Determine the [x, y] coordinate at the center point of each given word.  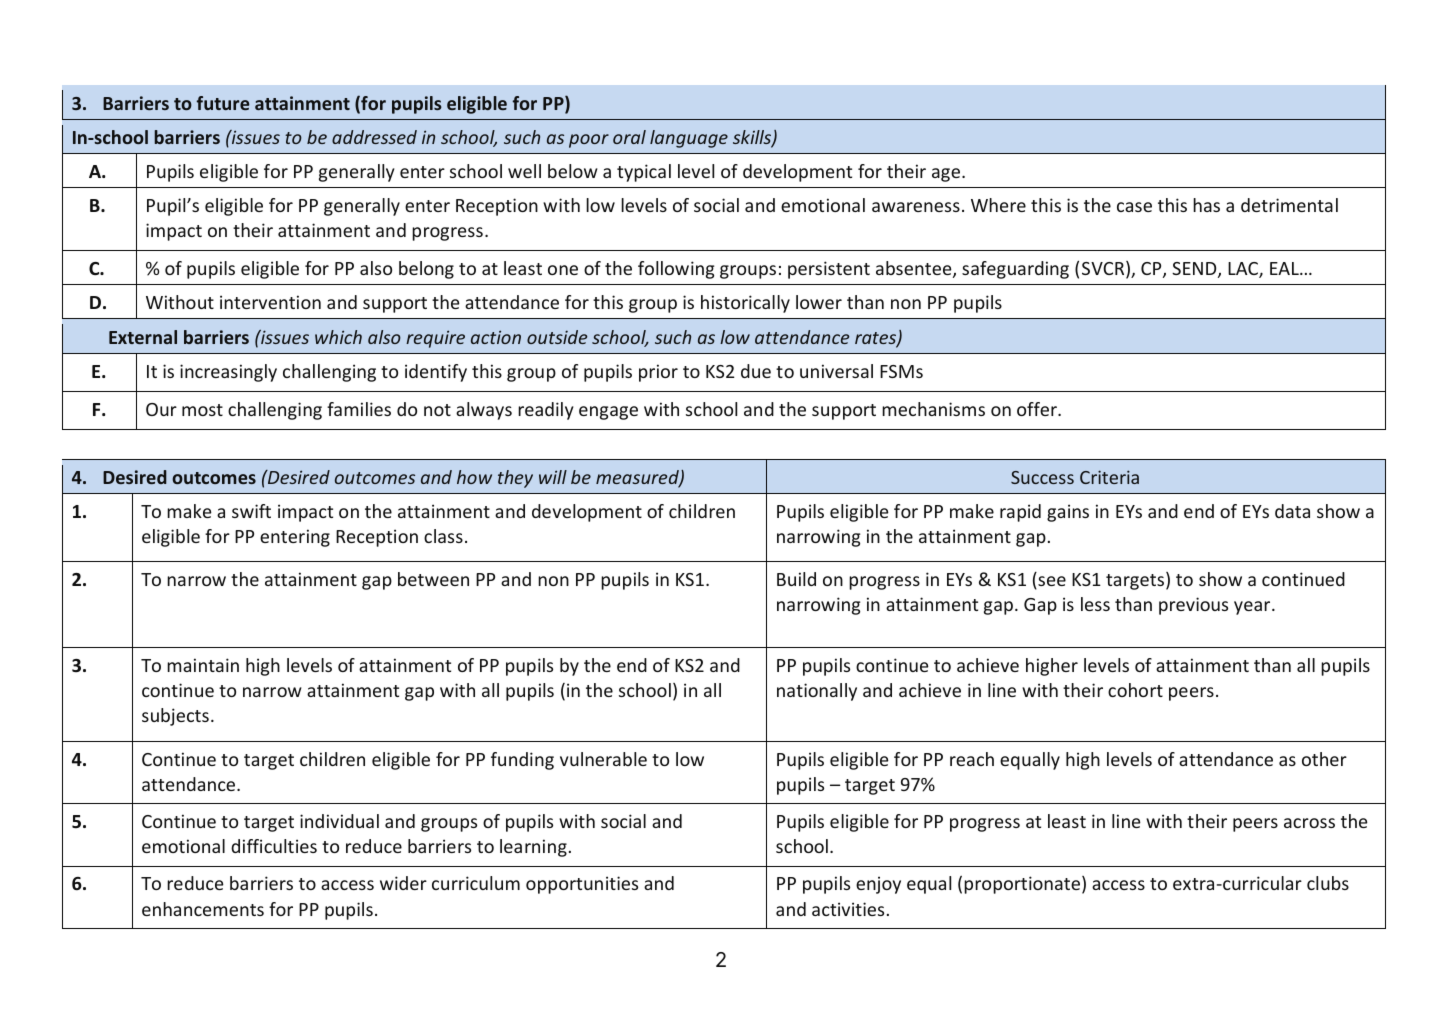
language [689, 139]
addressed [374, 137]
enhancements [203, 909]
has [1206, 205]
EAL [1285, 268]
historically [745, 304]
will [553, 477]
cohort [1135, 690]
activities [848, 909]
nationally [817, 692]
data [1292, 511]
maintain [203, 665]
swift [251, 511]
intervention [270, 302]
